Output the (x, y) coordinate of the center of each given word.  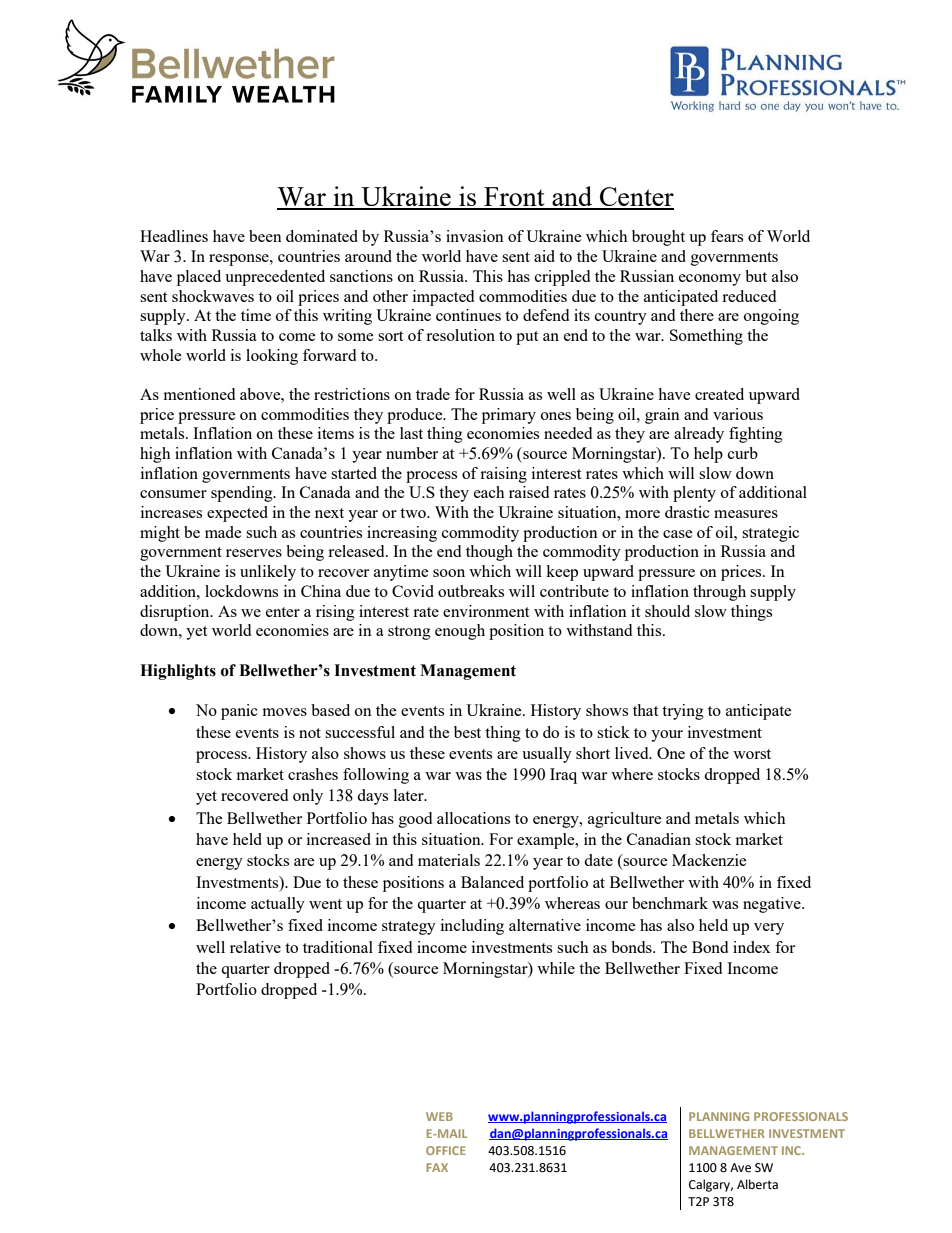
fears (727, 236)
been (265, 236)
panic (239, 712)
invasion (475, 236)
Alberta (757, 1184)
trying (683, 712)
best (467, 732)
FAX (437, 1167)
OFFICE (446, 1150)
